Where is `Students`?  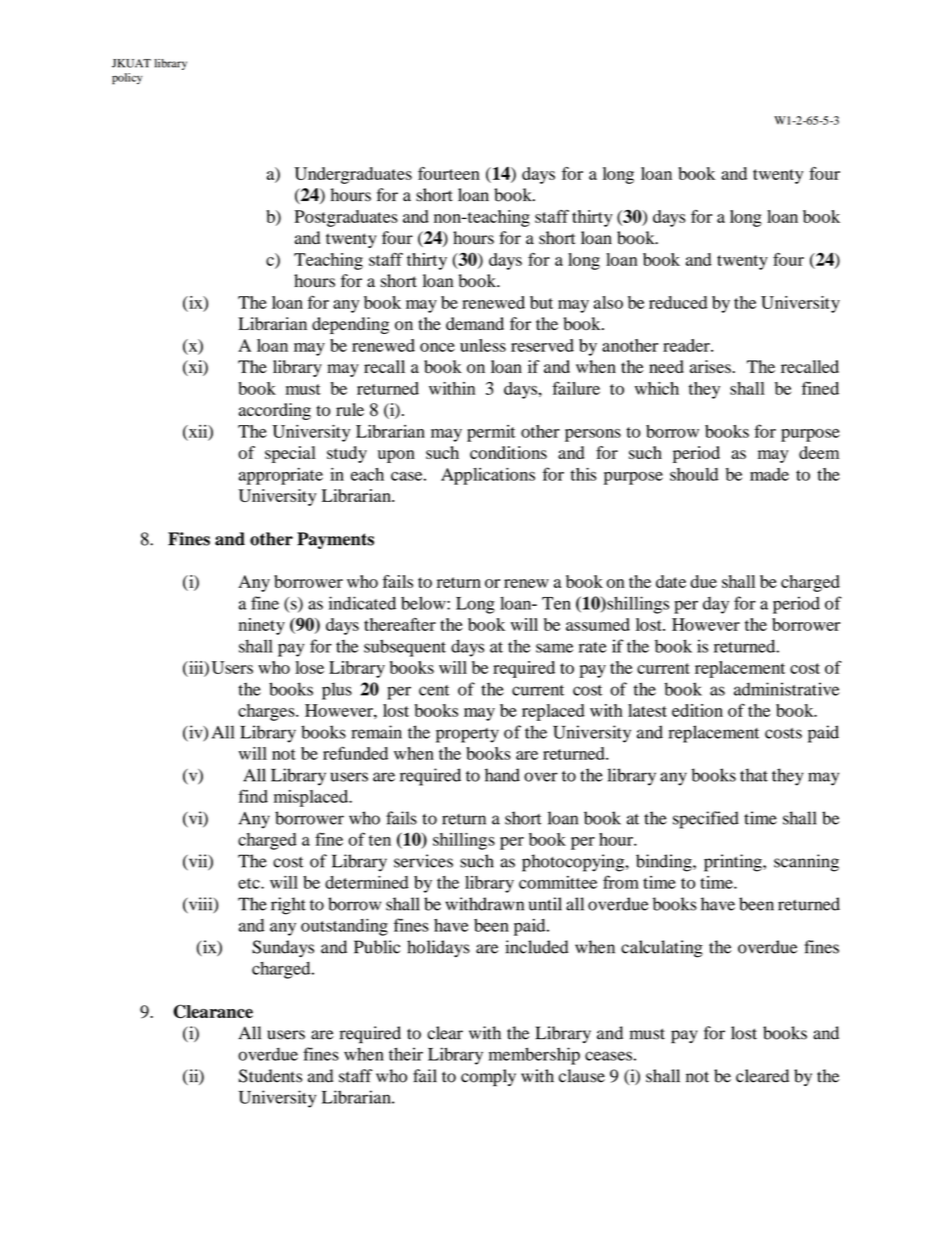 Students is located at coordinates (270, 1076).
